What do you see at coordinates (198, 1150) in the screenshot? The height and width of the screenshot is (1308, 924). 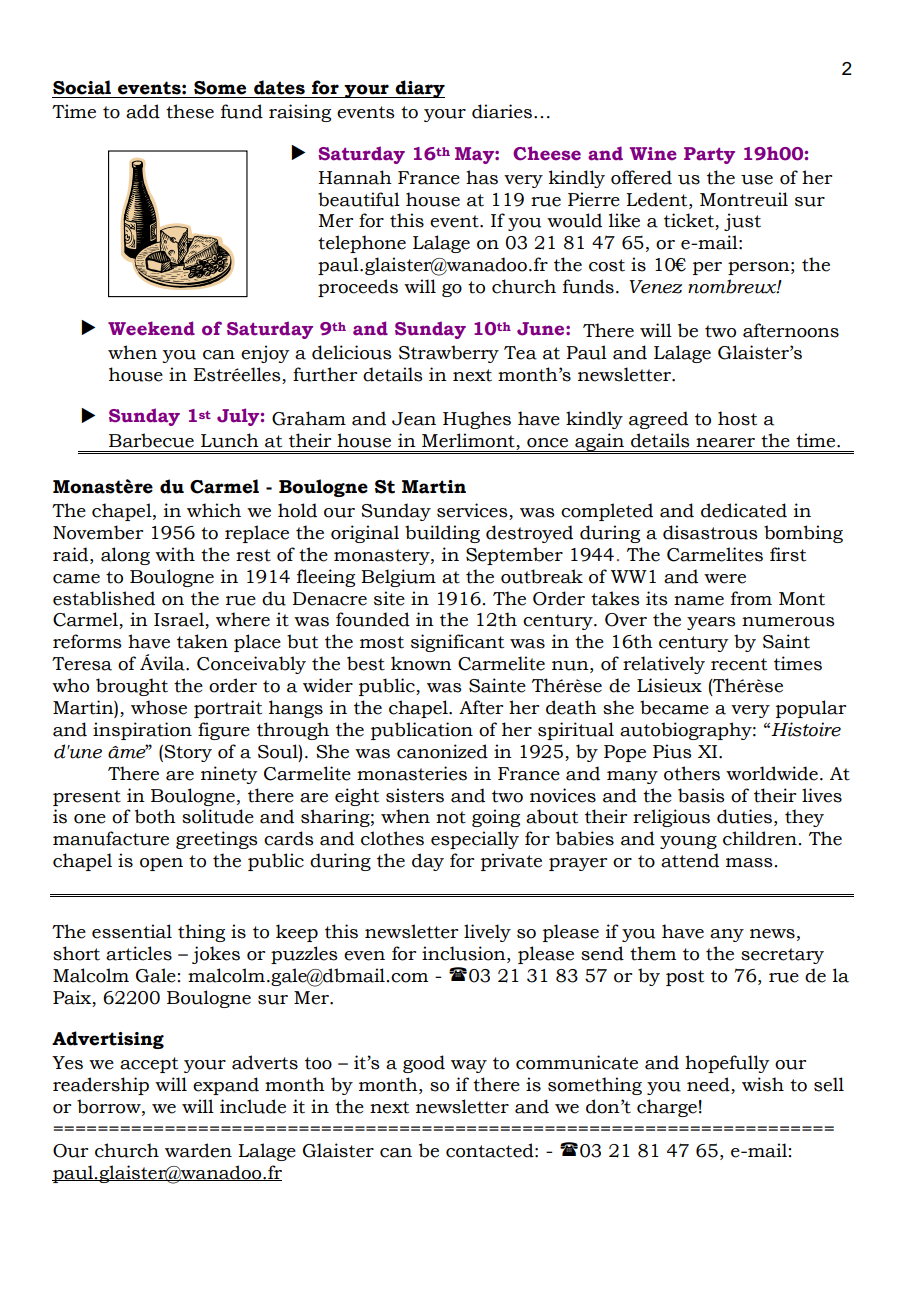 I see `warden` at bounding box center [198, 1150].
